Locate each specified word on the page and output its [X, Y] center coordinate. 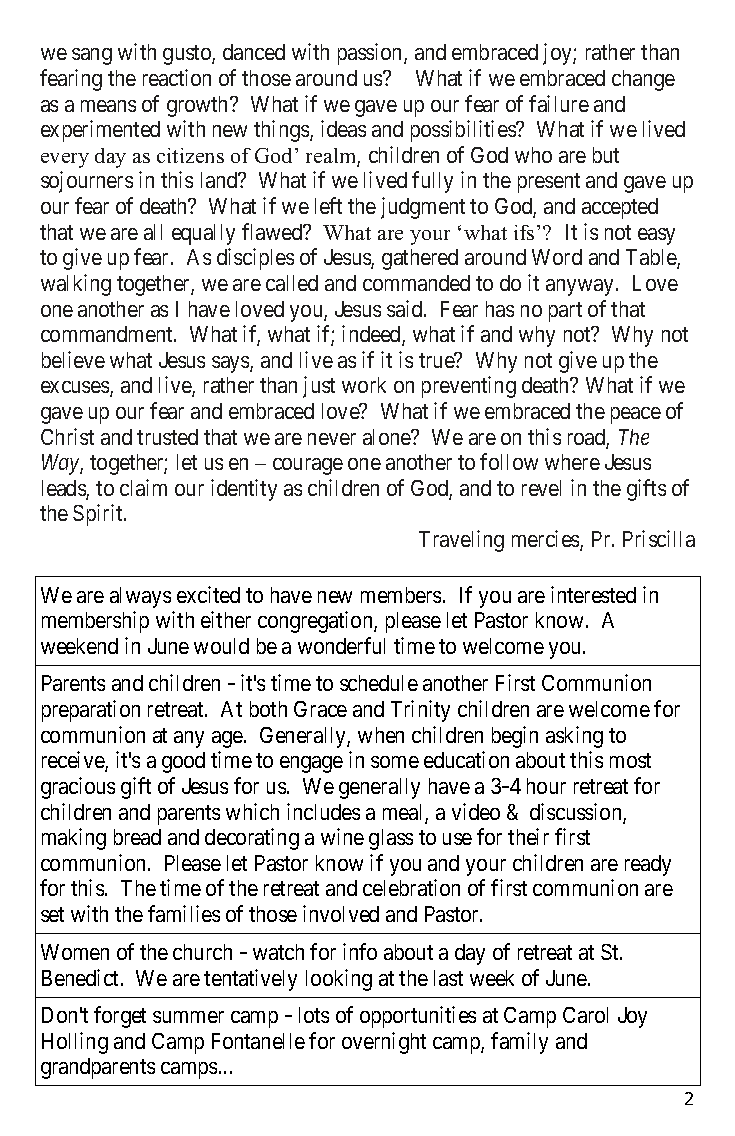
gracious [78, 788]
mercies [546, 540]
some [395, 762]
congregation [316, 622]
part [565, 312]
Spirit [99, 515]
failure [559, 103]
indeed [372, 335]
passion [371, 54]
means [108, 106]
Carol [585, 1015]
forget [120, 1017]
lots [314, 1015]
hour [546, 786]
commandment [108, 334]
